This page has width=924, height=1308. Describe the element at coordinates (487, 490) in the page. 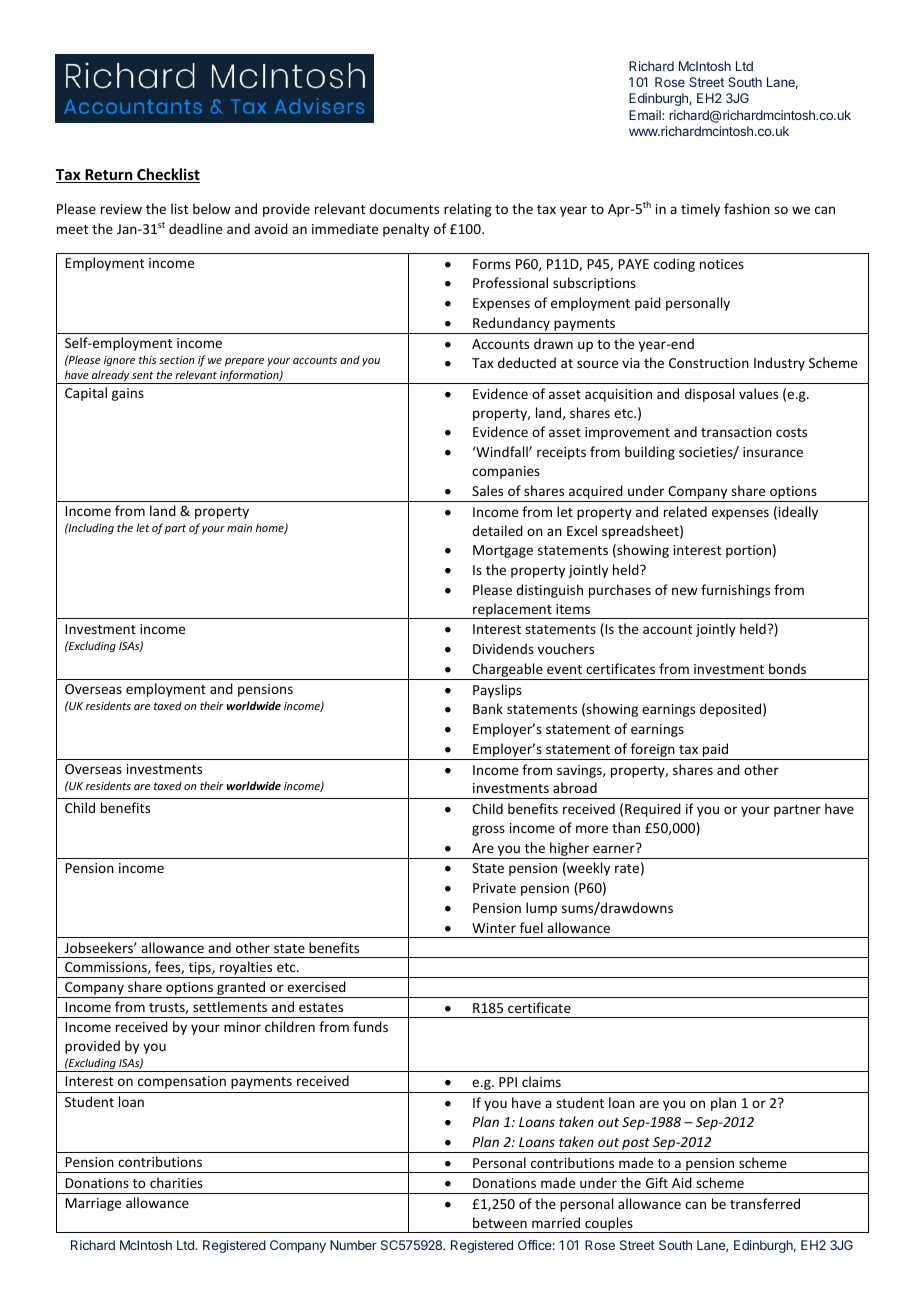

I see `Sales` at that location.
